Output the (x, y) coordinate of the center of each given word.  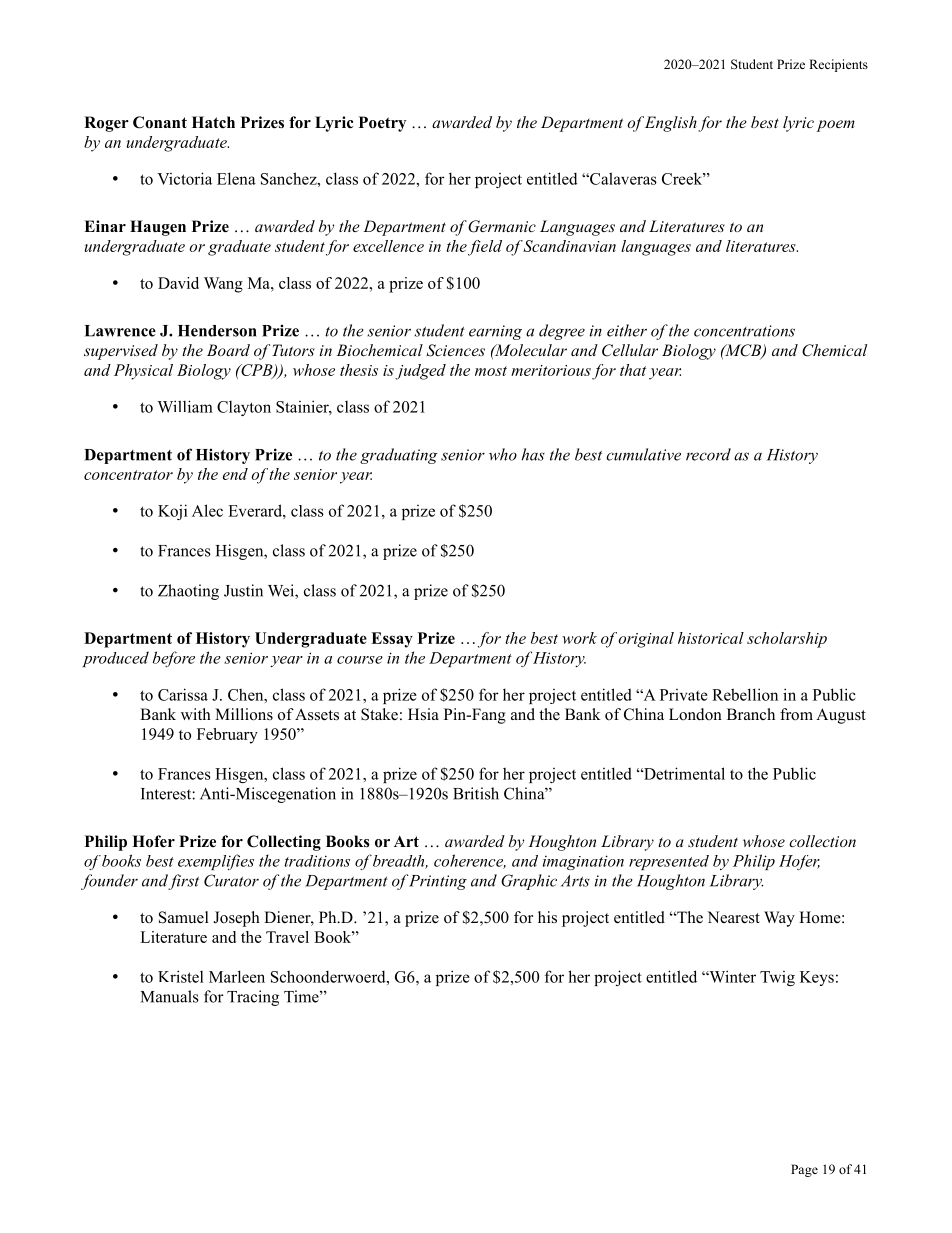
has (533, 454)
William (185, 406)
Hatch (213, 122)
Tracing (253, 998)
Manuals (170, 996)
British (476, 793)
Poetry (382, 124)
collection (822, 841)
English (671, 124)
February (227, 736)
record (708, 454)
